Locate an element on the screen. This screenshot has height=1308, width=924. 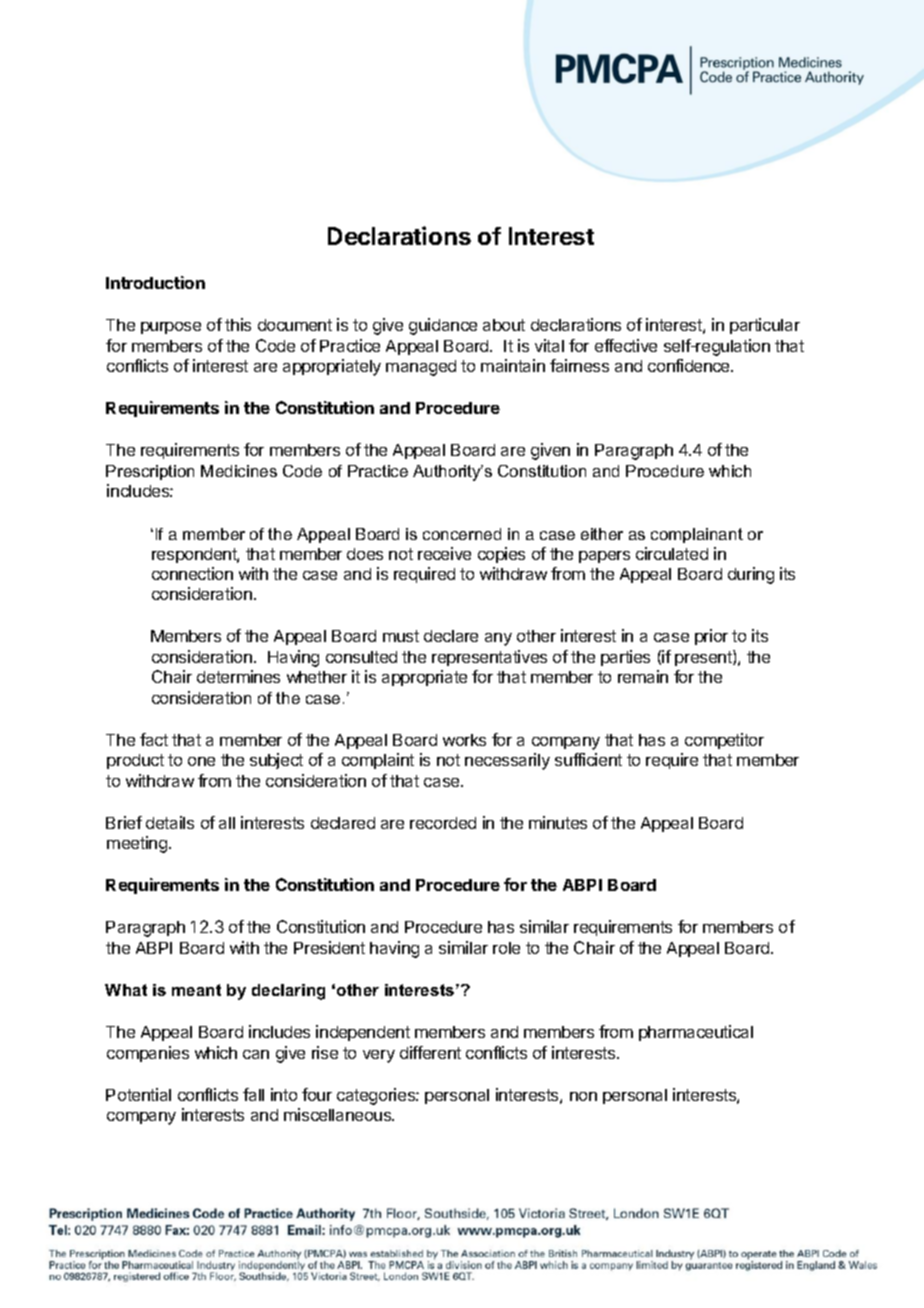
circulated is located at coordinates (672, 553).
